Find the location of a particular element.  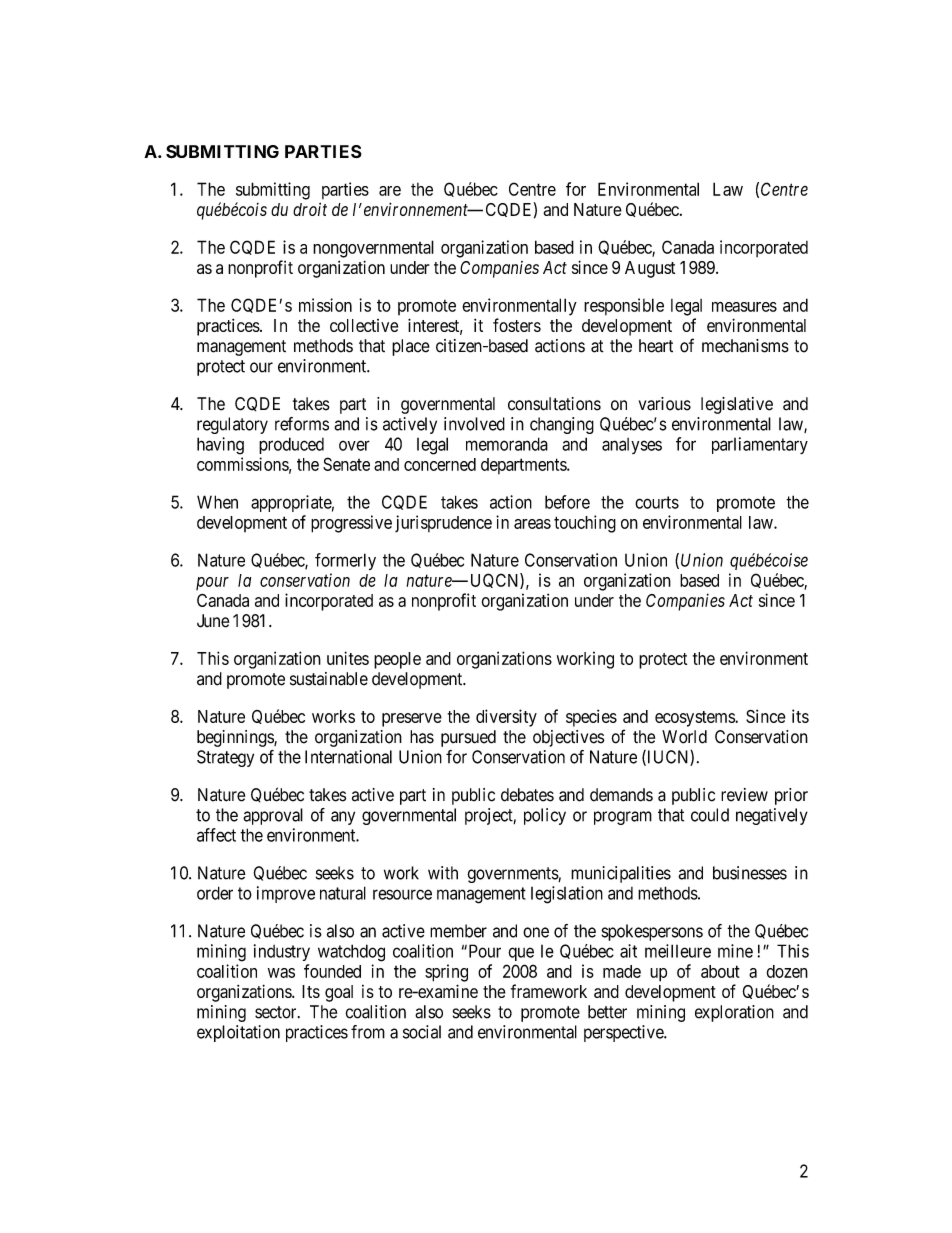

courts is located at coordinates (657, 502).
